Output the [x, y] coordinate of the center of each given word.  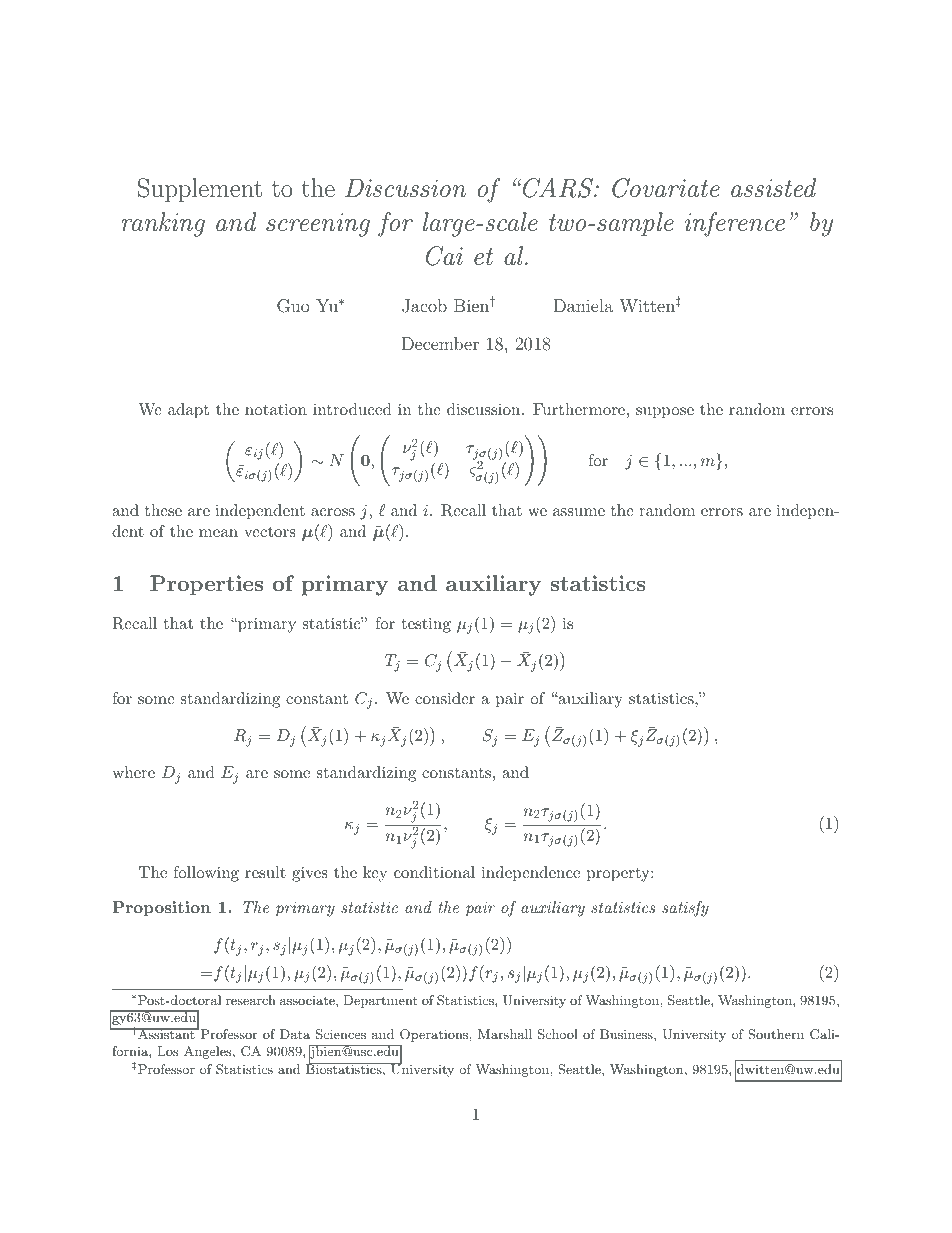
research [251, 1000]
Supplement [200, 190]
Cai [444, 256]
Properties [206, 585]
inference [735, 224]
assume [579, 512]
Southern [776, 1034]
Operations [434, 1035]
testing [426, 625]
